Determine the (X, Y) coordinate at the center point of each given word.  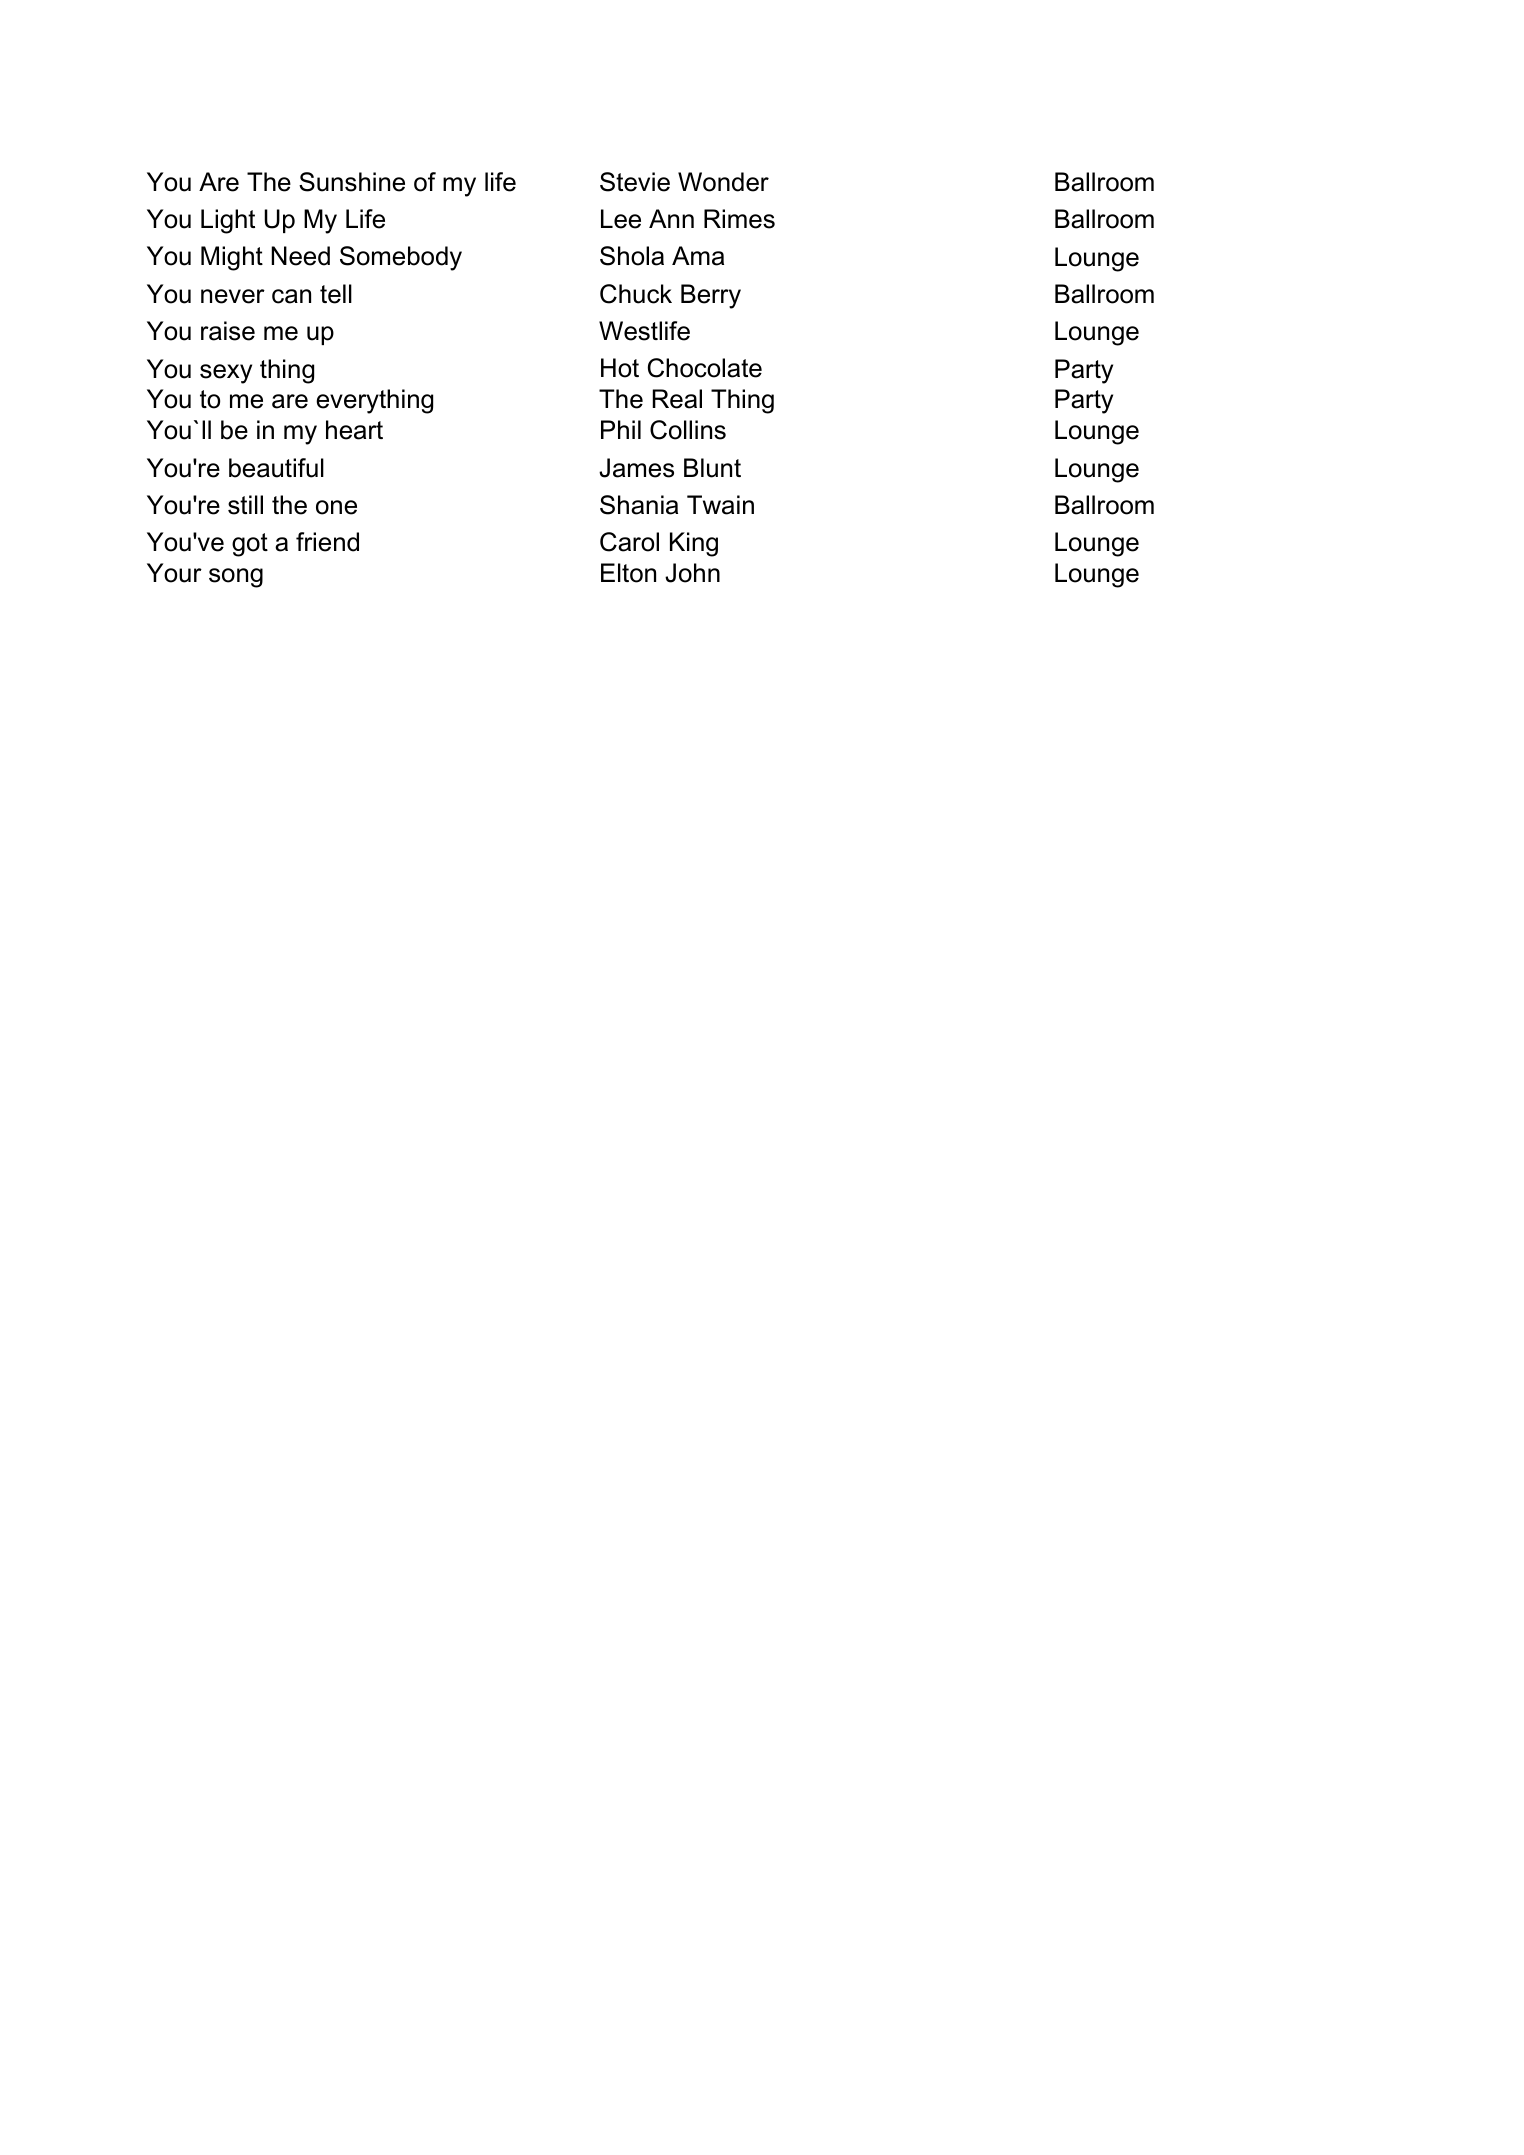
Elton (628, 573)
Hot (620, 368)
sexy (226, 374)
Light (228, 221)
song (236, 578)
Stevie (635, 182)
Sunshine (352, 182)
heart (354, 430)
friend (327, 542)
